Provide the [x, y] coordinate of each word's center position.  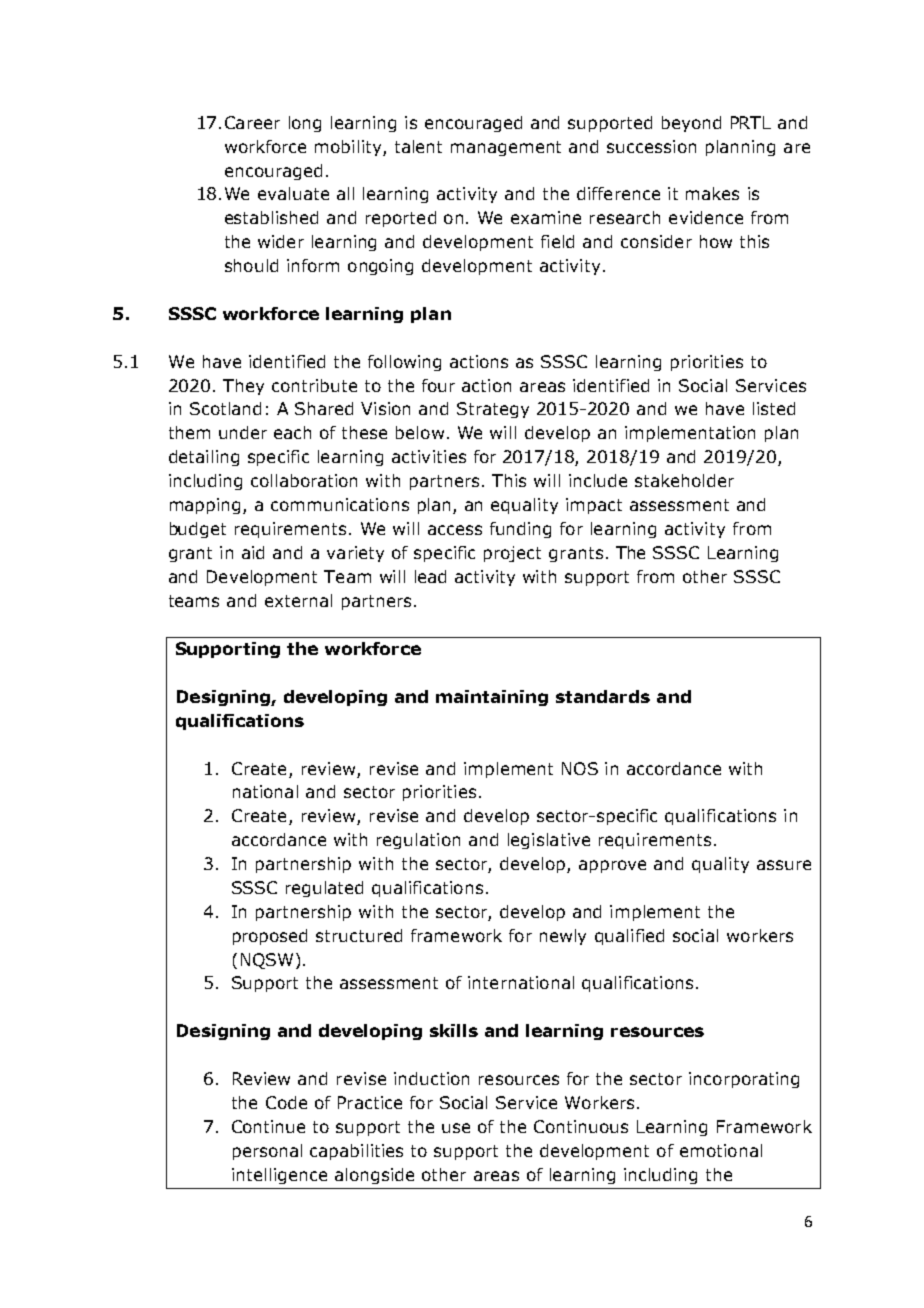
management [506, 148]
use [456, 1128]
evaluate [293, 193]
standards [603, 696]
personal [267, 1152]
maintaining [492, 698]
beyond [691, 124]
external [298, 600]
